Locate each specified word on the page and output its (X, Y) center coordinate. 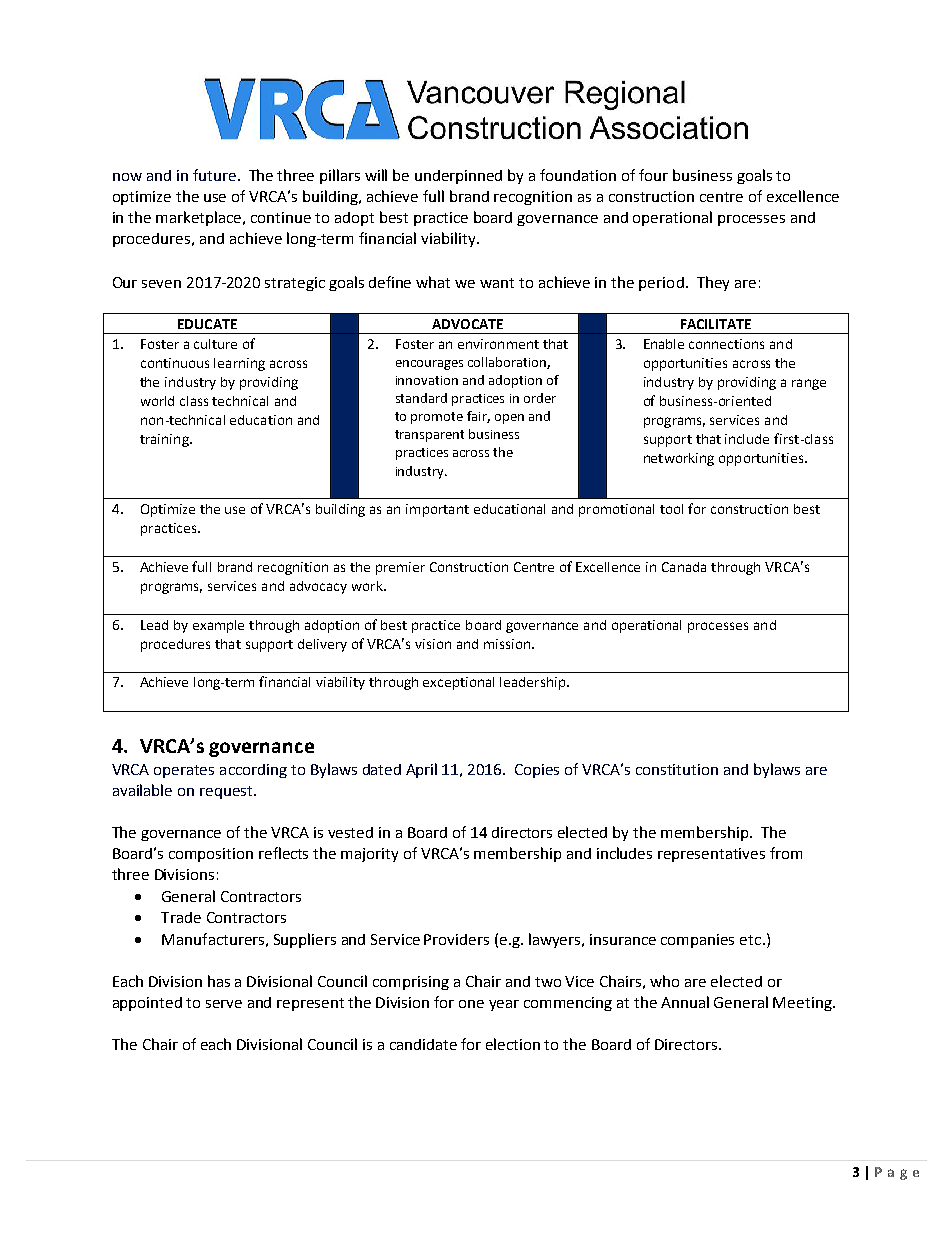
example (218, 626)
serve (224, 1004)
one (471, 1004)
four (653, 175)
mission (508, 644)
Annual (685, 1002)
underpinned (458, 177)
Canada (684, 567)
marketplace (200, 218)
